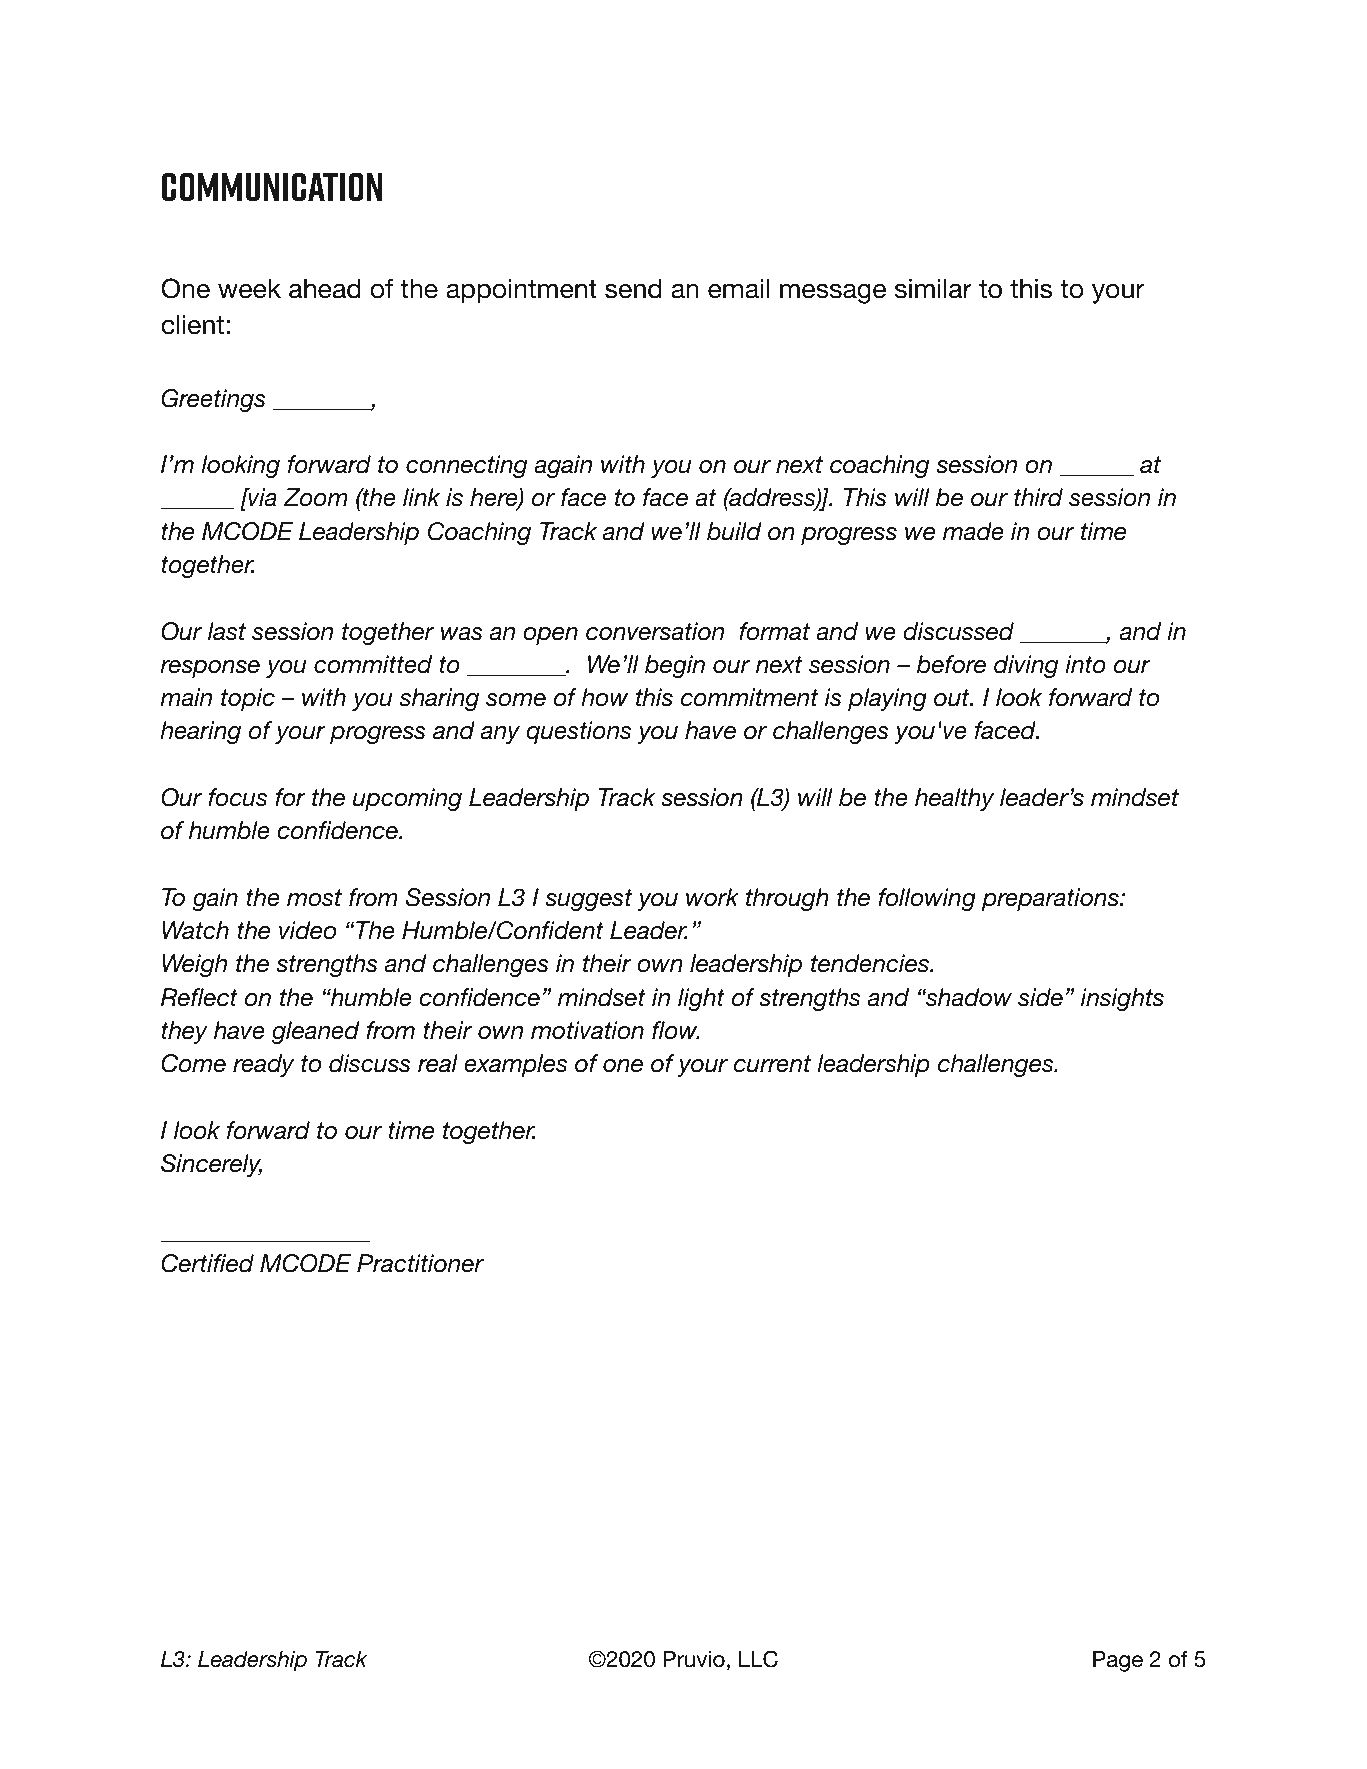 This image has width=1367, height=1769. Describe the element at coordinates (211, 1165) in the image. I see `Sincerely` at that location.
